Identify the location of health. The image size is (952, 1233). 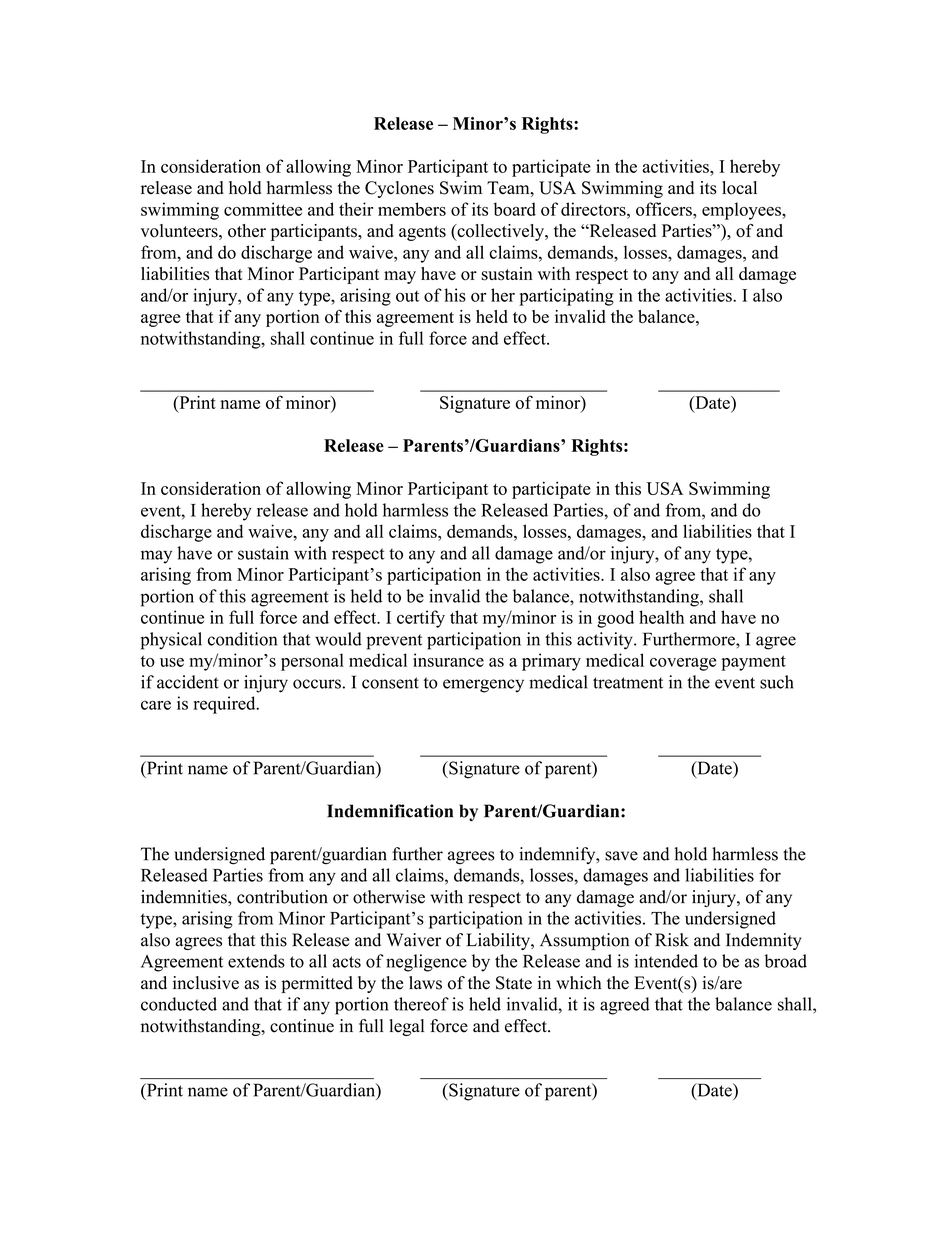
(661, 617).
